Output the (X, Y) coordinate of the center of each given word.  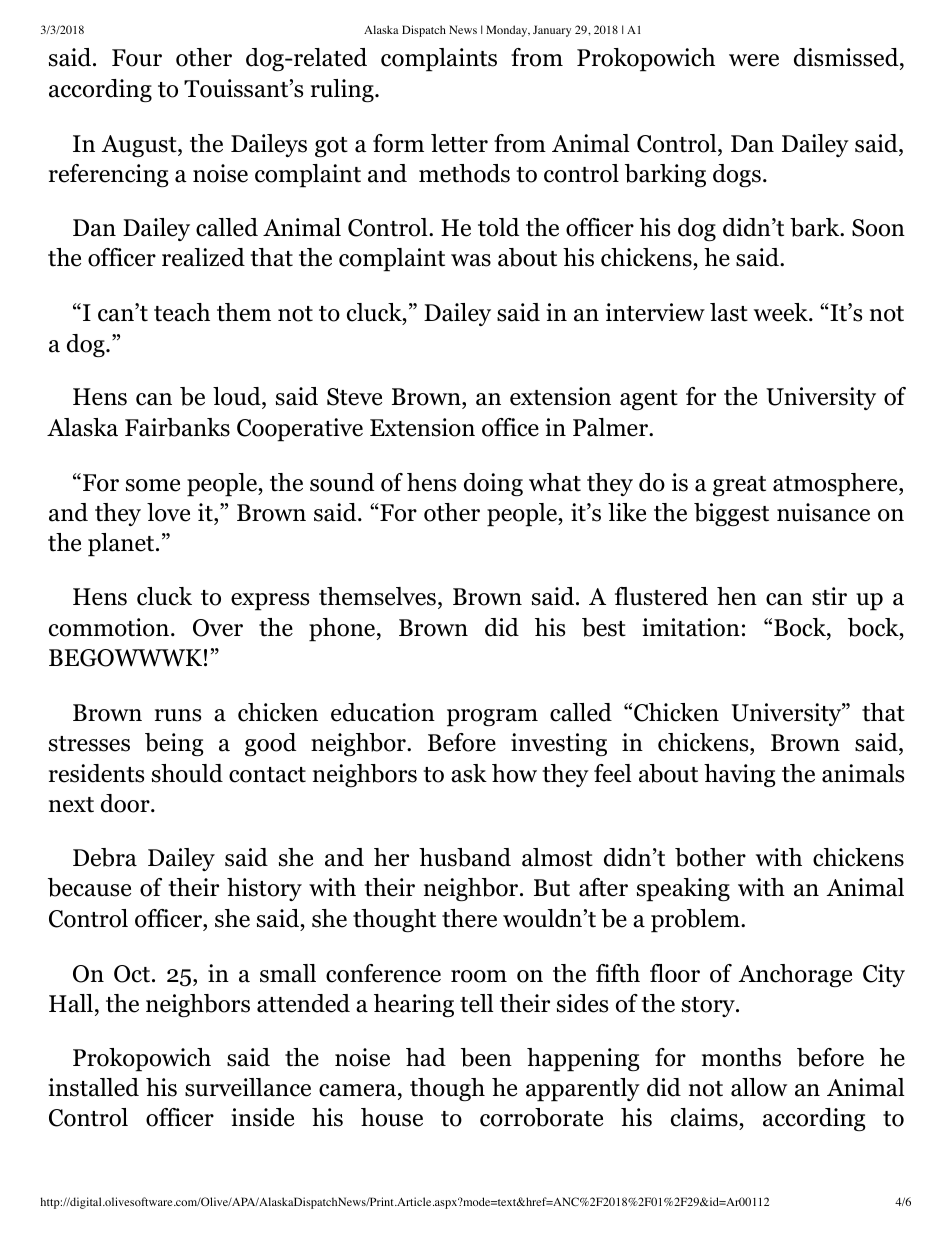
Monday (508, 31)
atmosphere (836, 485)
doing (493, 485)
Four (137, 58)
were (754, 60)
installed (93, 1087)
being (174, 744)
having (740, 775)
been (486, 1057)
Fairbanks (177, 427)
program (492, 718)
